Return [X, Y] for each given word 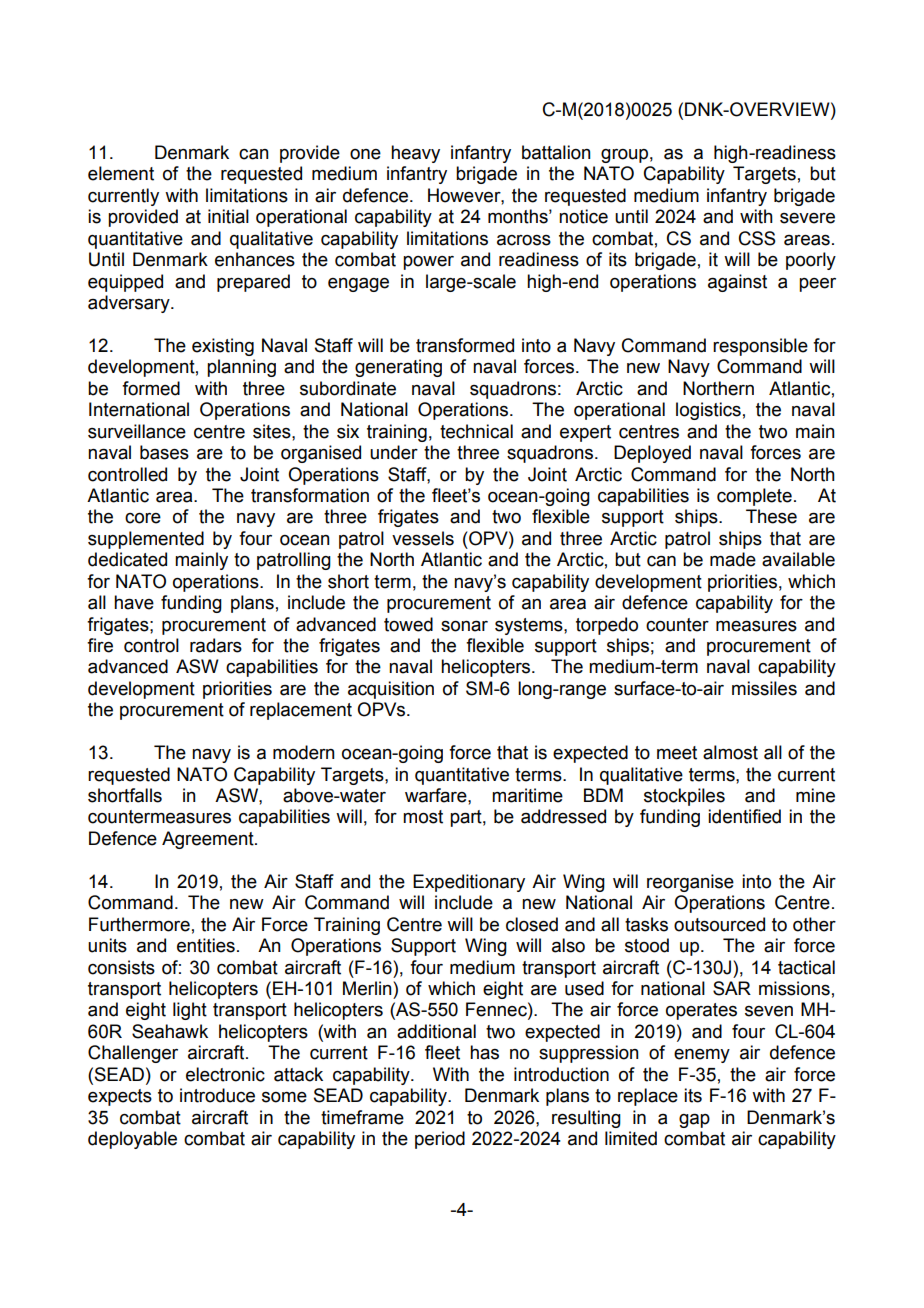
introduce [217, 1095]
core [143, 518]
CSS [757, 238]
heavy [415, 154]
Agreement [209, 840]
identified [744, 816]
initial [228, 216]
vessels [423, 538]
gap [694, 1120]
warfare [437, 795]
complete [754, 497]
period [440, 1140]
